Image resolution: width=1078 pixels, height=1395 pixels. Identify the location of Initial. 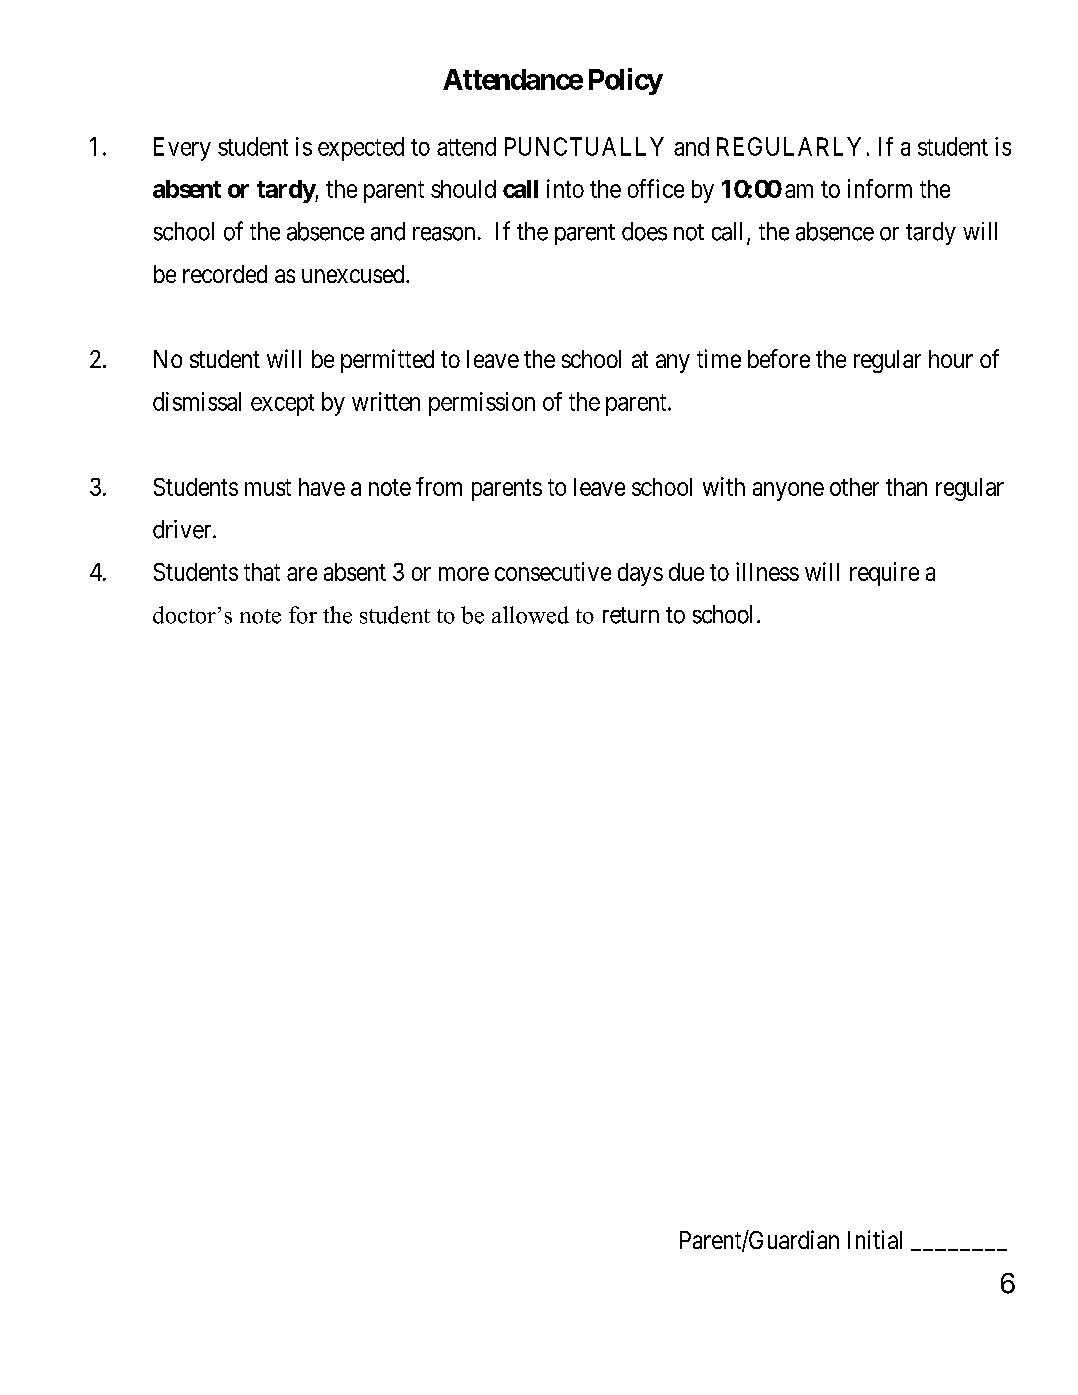
(875, 1239).
